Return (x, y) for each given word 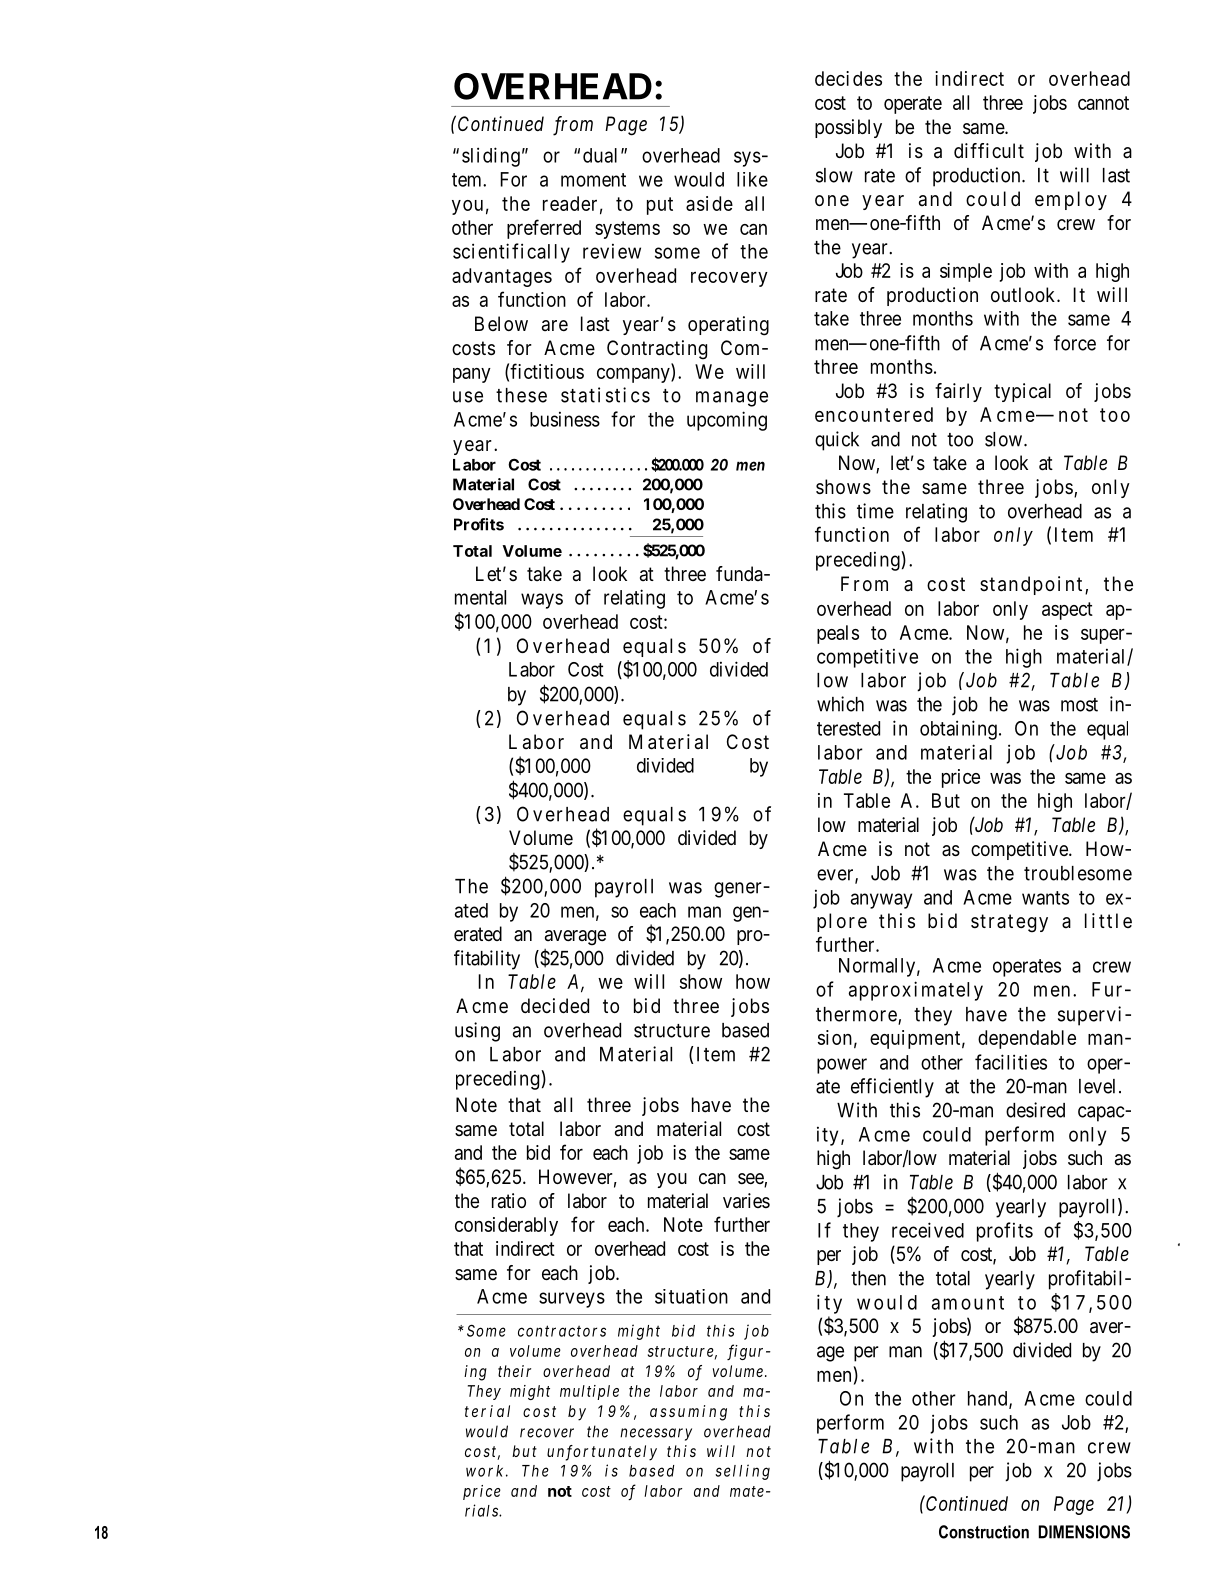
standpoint (1031, 585)
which (840, 704)
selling (742, 1472)
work (484, 1471)
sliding (491, 157)
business (565, 419)
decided (555, 1005)
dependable (1027, 1039)
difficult (989, 150)
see (751, 1180)
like (752, 179)
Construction (984, 1532)
